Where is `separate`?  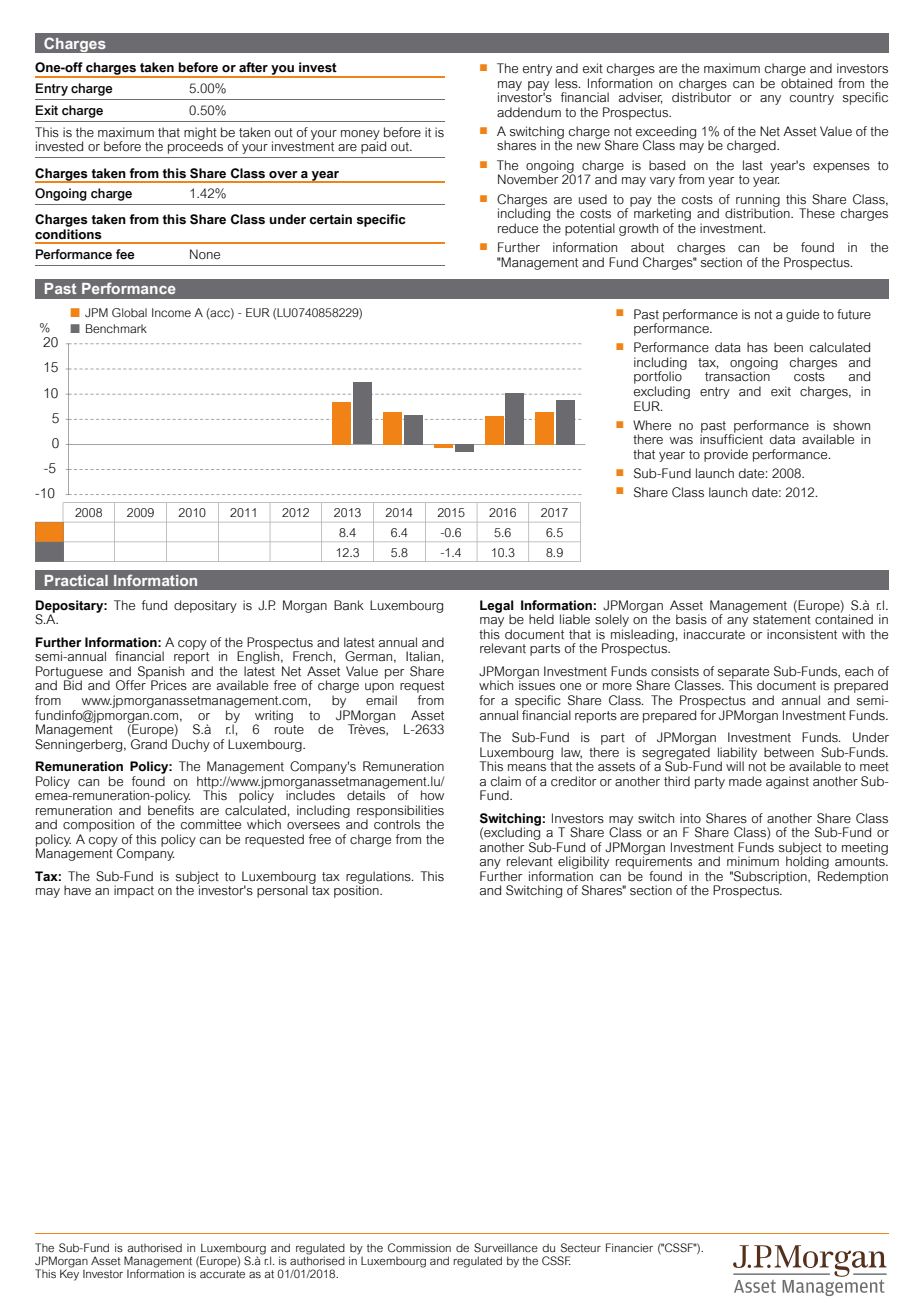 separate is located at coordinates (743, 674).
